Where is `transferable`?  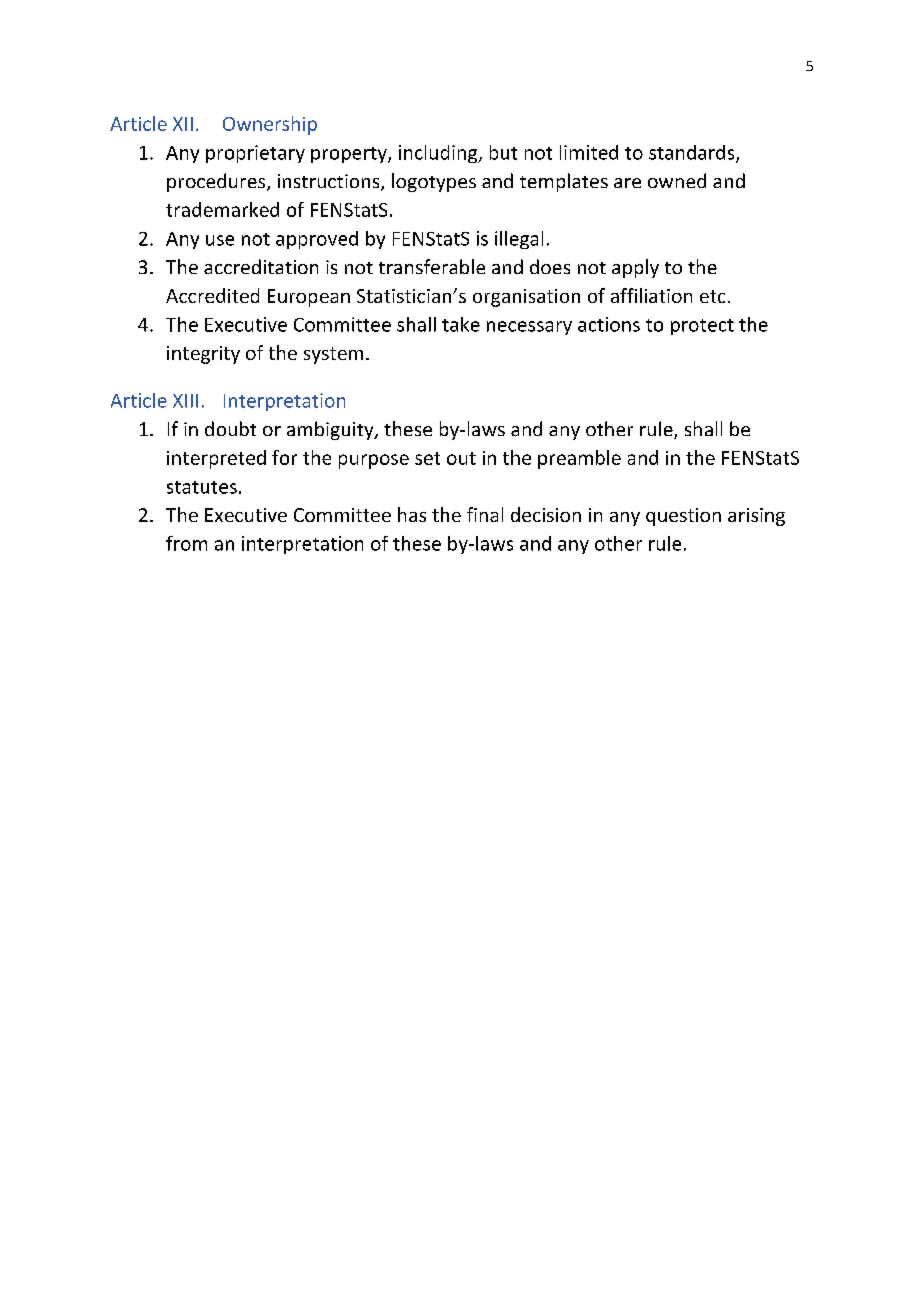 transferable is located at coordinates (432, 266).
